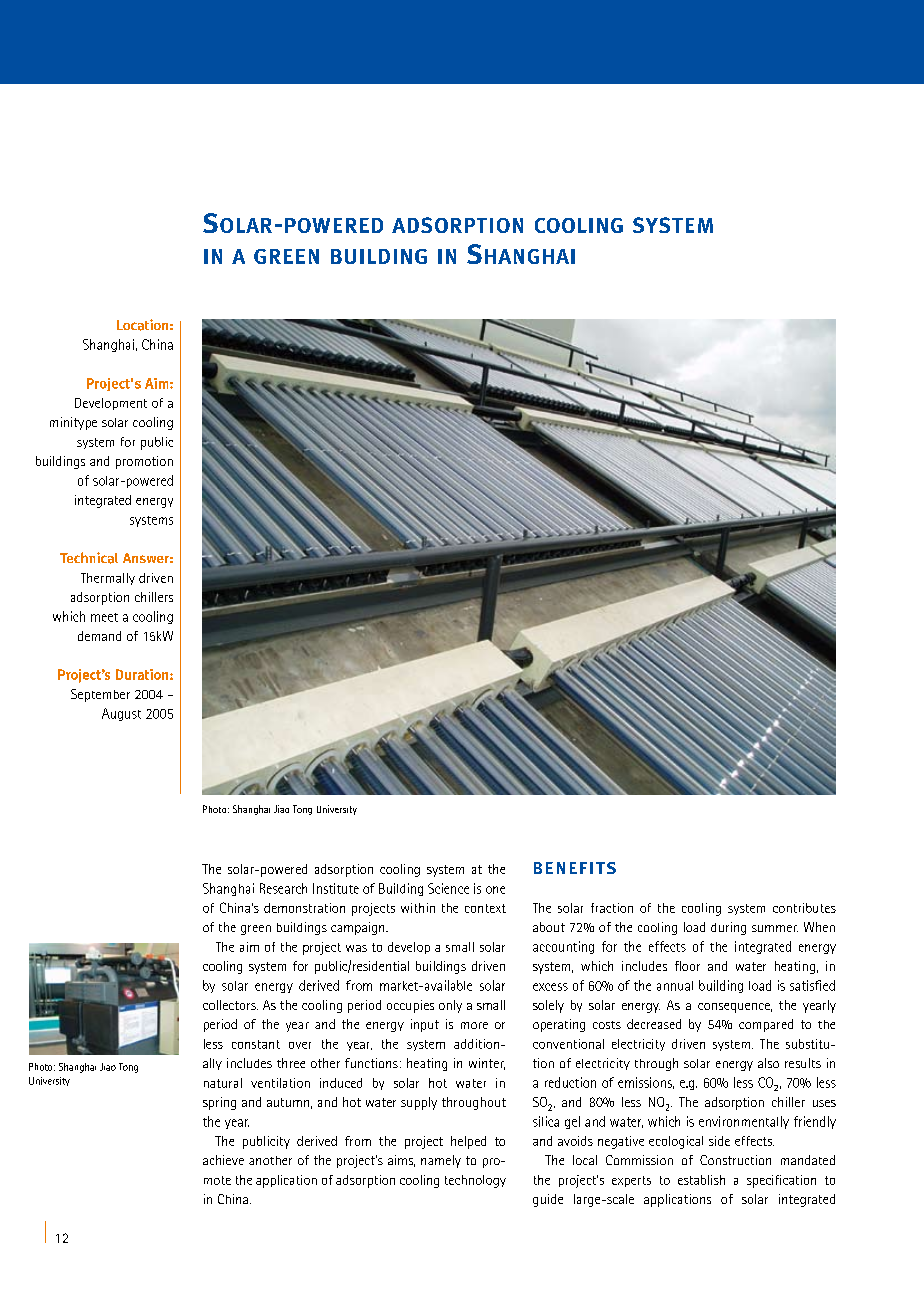  What do you see at coordinates (99, 636) in the screenshot?
I see `demand` at bounding box center [99, 636].
